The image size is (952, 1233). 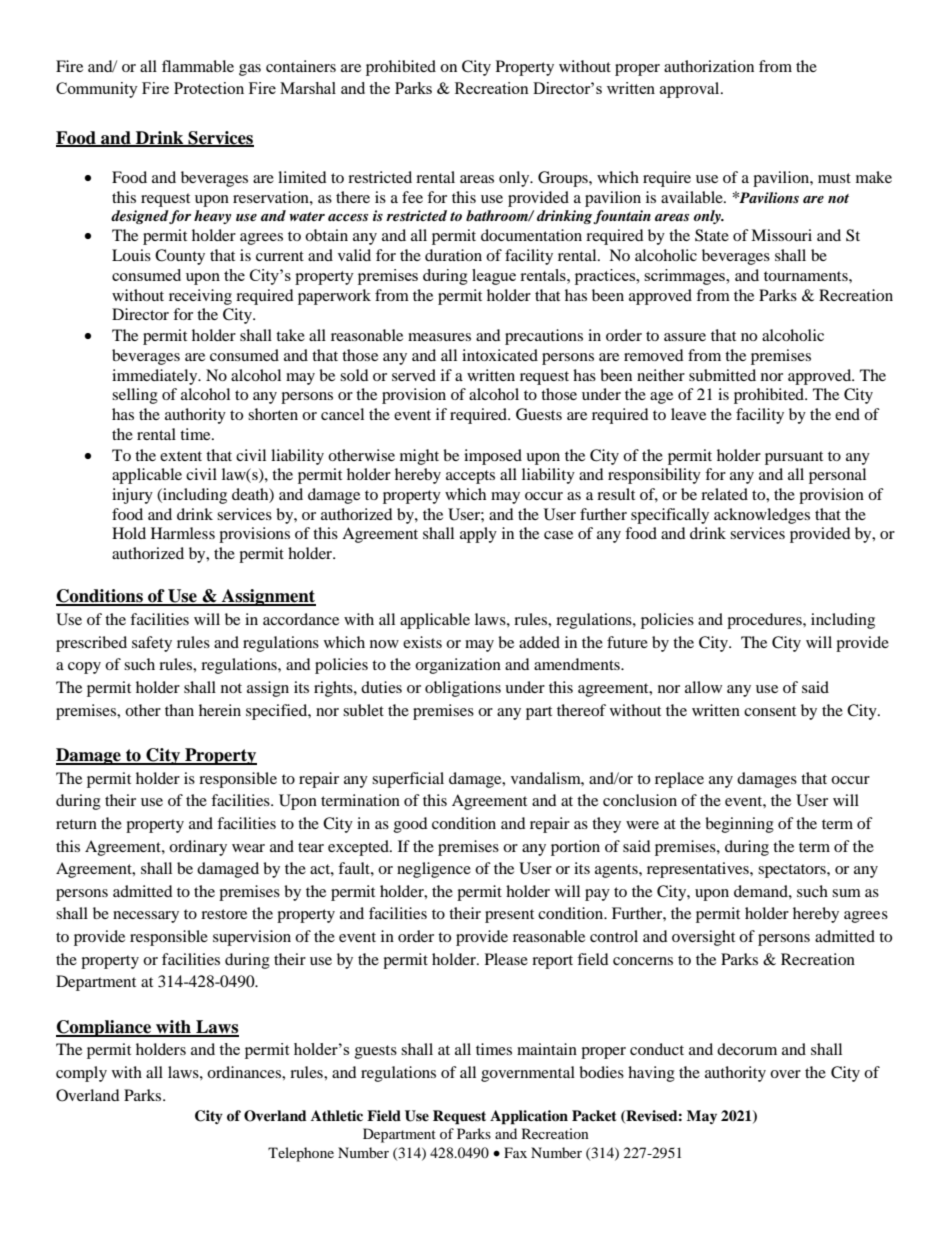 What do you see at coordinates (209, 88) in the document?
I see `Protection` at bounding box center [209, 88].
